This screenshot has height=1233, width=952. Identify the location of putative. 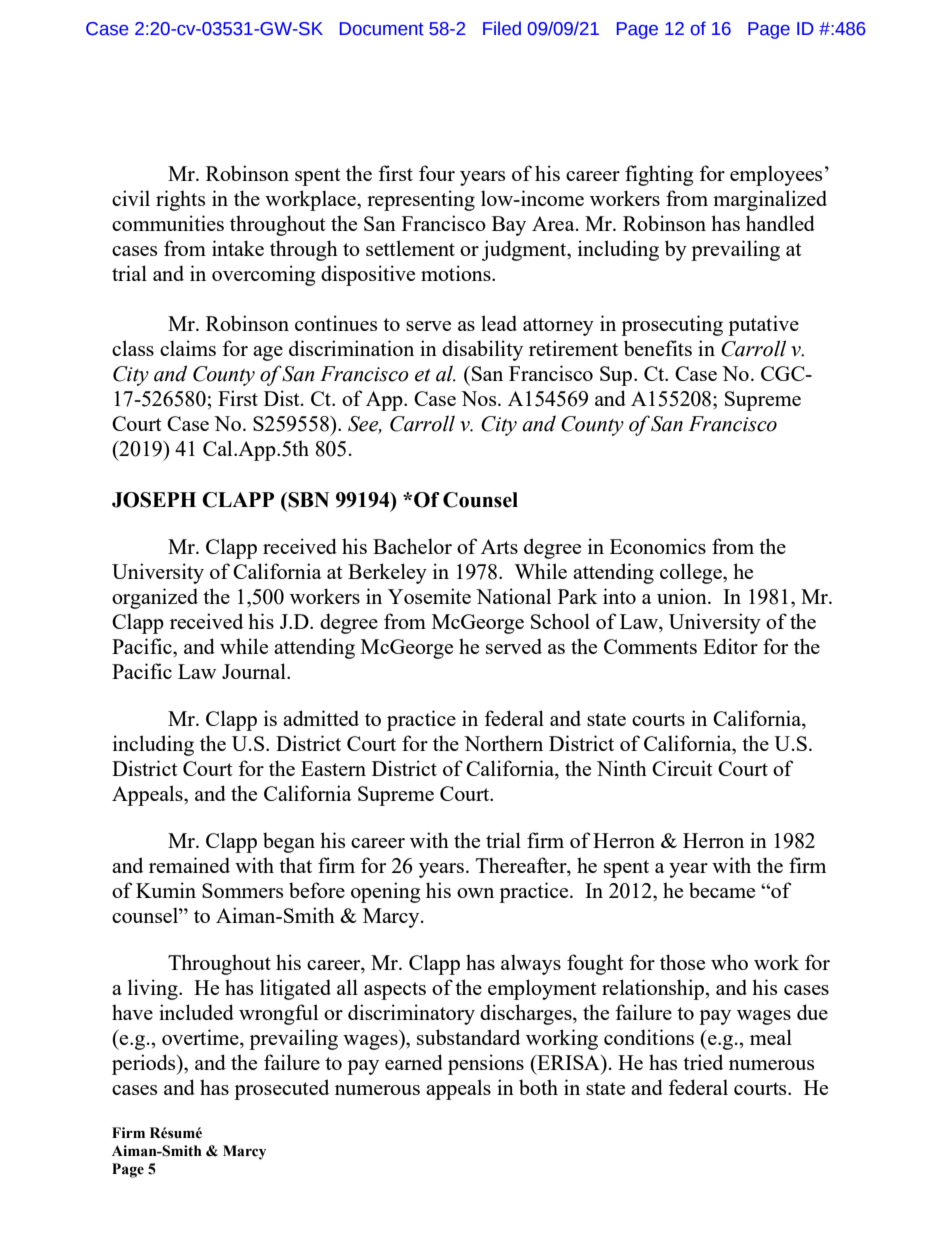
(763, 325).
